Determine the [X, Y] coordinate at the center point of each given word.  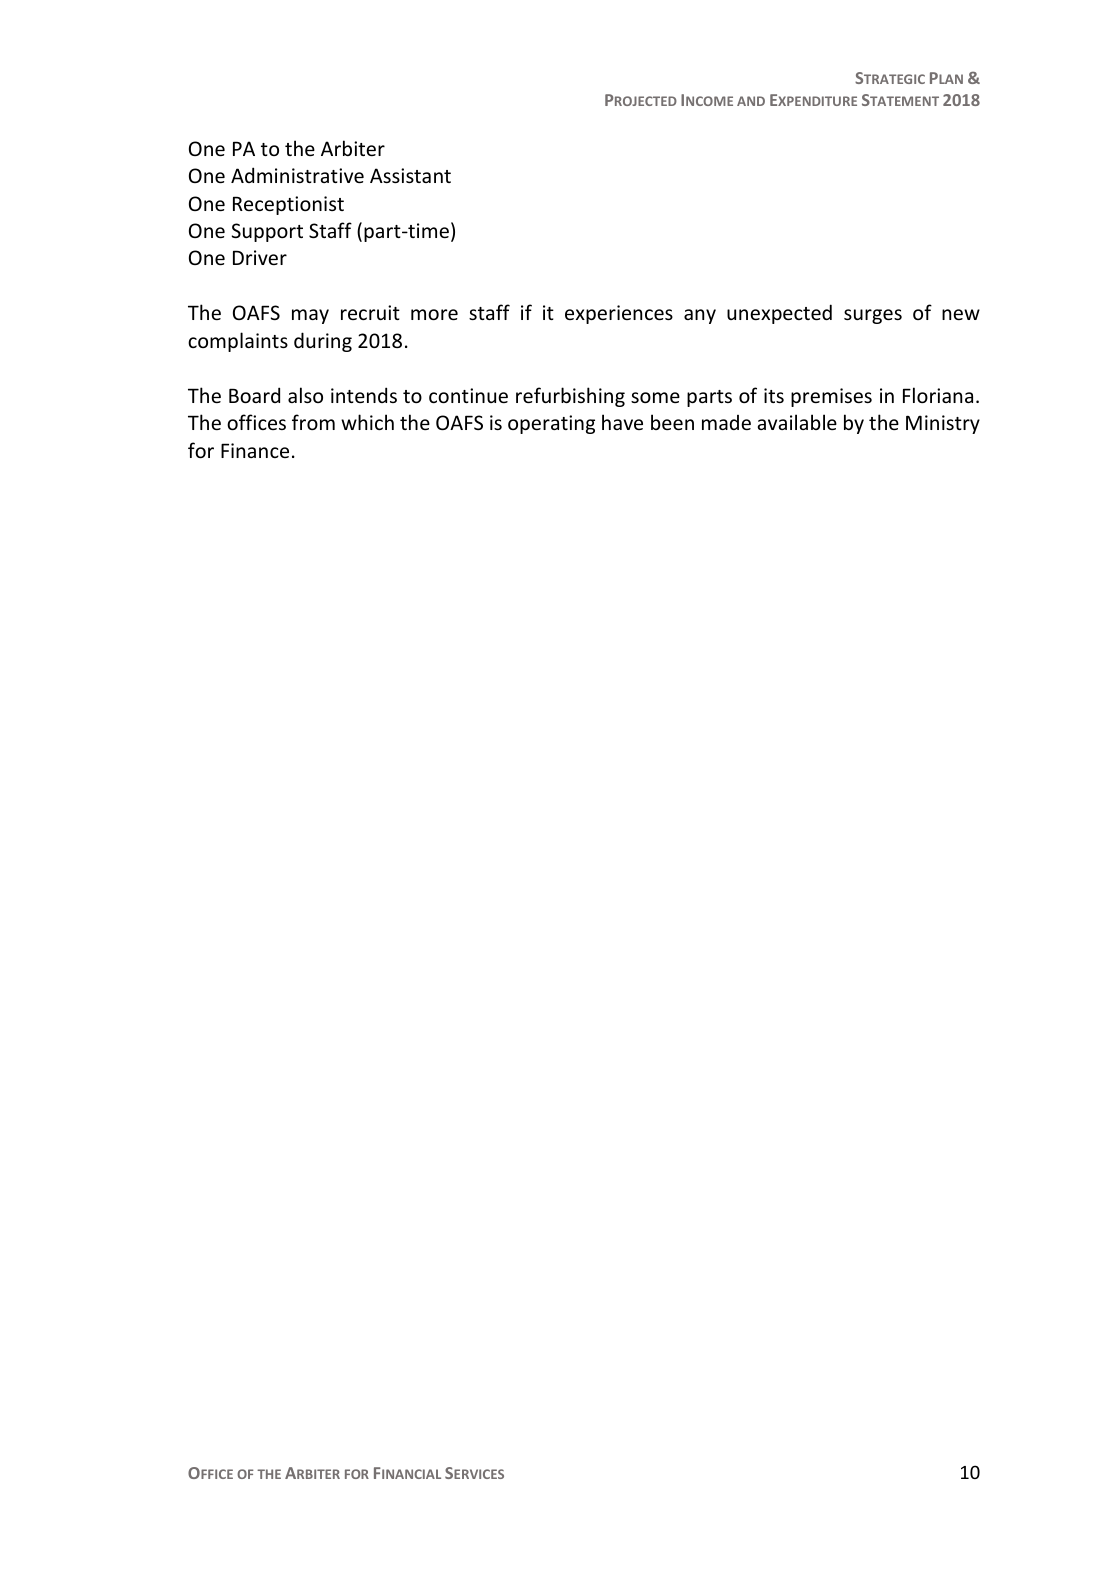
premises [831, 397]
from [313, 422]
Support [267, 232]
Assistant [410, 175]
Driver [260, 257]
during [323, 342]
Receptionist [288, 205]
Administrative [297, 175]
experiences [619, 314]
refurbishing [570, 397]
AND [751, 101]
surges [873, 316]
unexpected [779, 314]
